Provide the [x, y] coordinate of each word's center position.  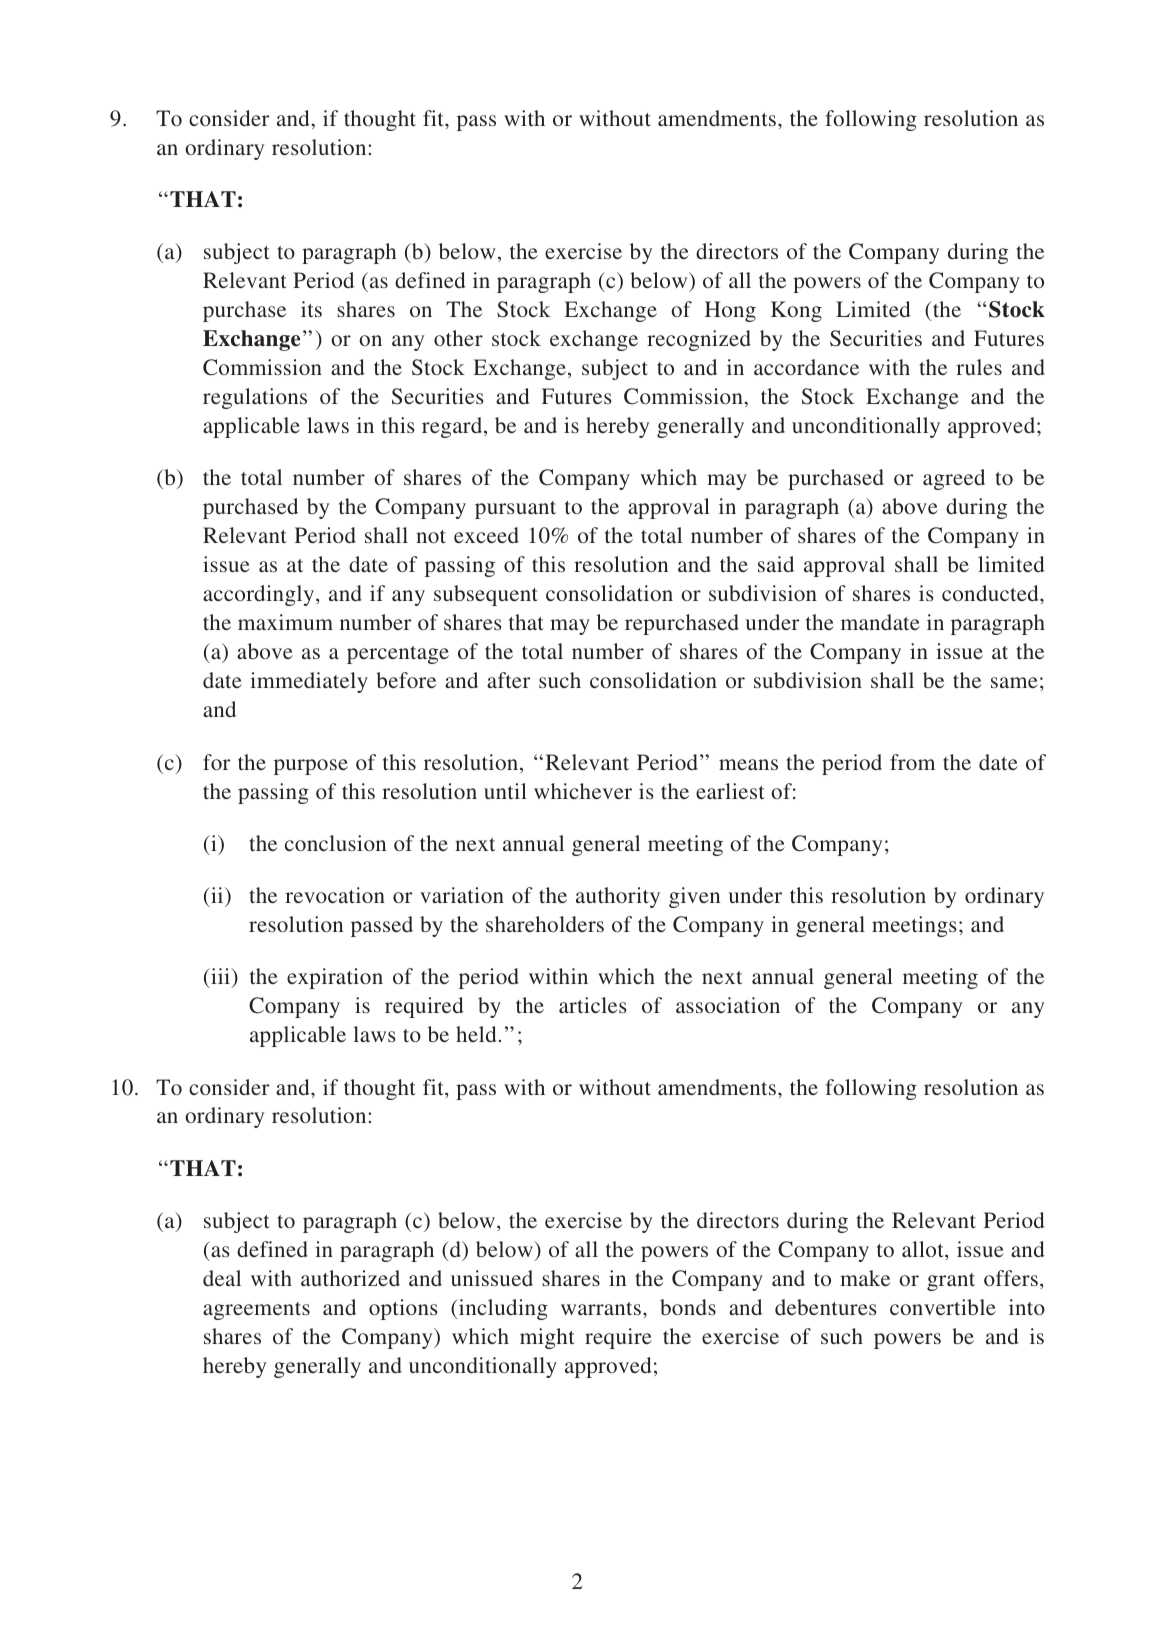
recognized [699, 340]
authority [618, 897]
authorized [350, 1278]
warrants [601, 1308]
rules [979, 367]
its [311, 309]
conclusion [335, 843]
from [912, 762]
